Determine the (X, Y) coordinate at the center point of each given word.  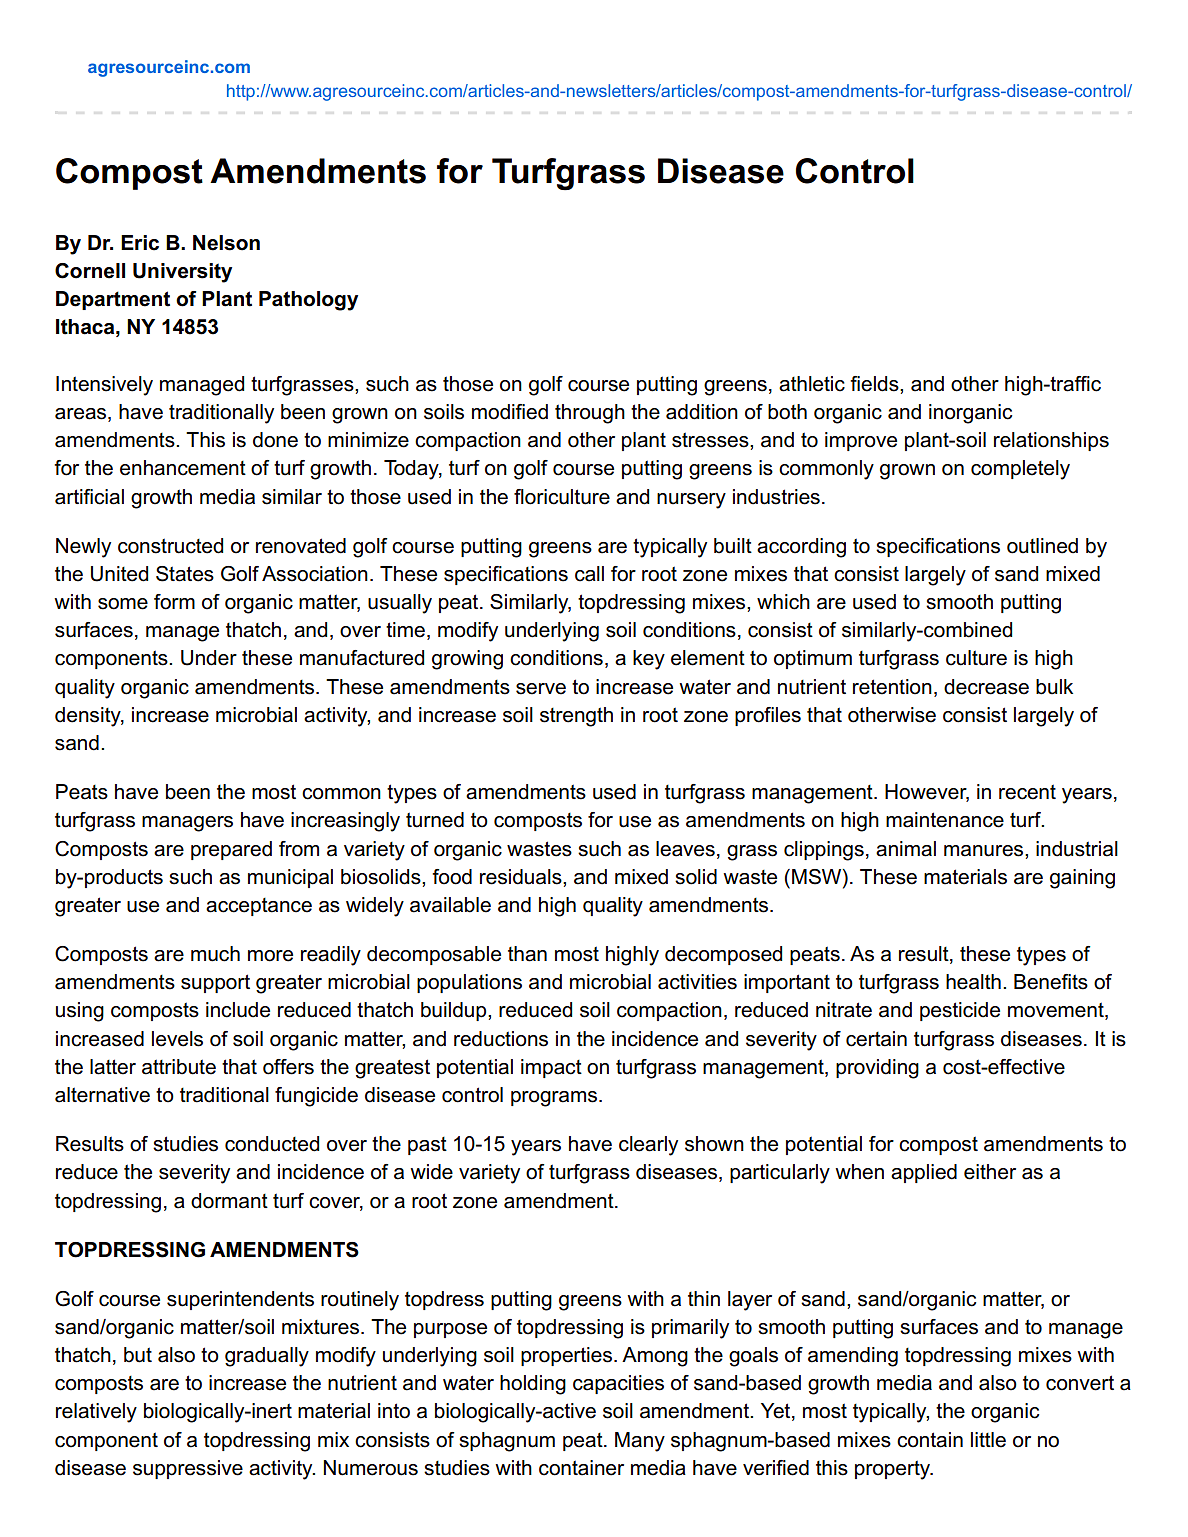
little (988, 1440)
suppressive (188, 1469)
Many (640, 1442)
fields (875, 384)
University (182, 273)
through (590, 414)
